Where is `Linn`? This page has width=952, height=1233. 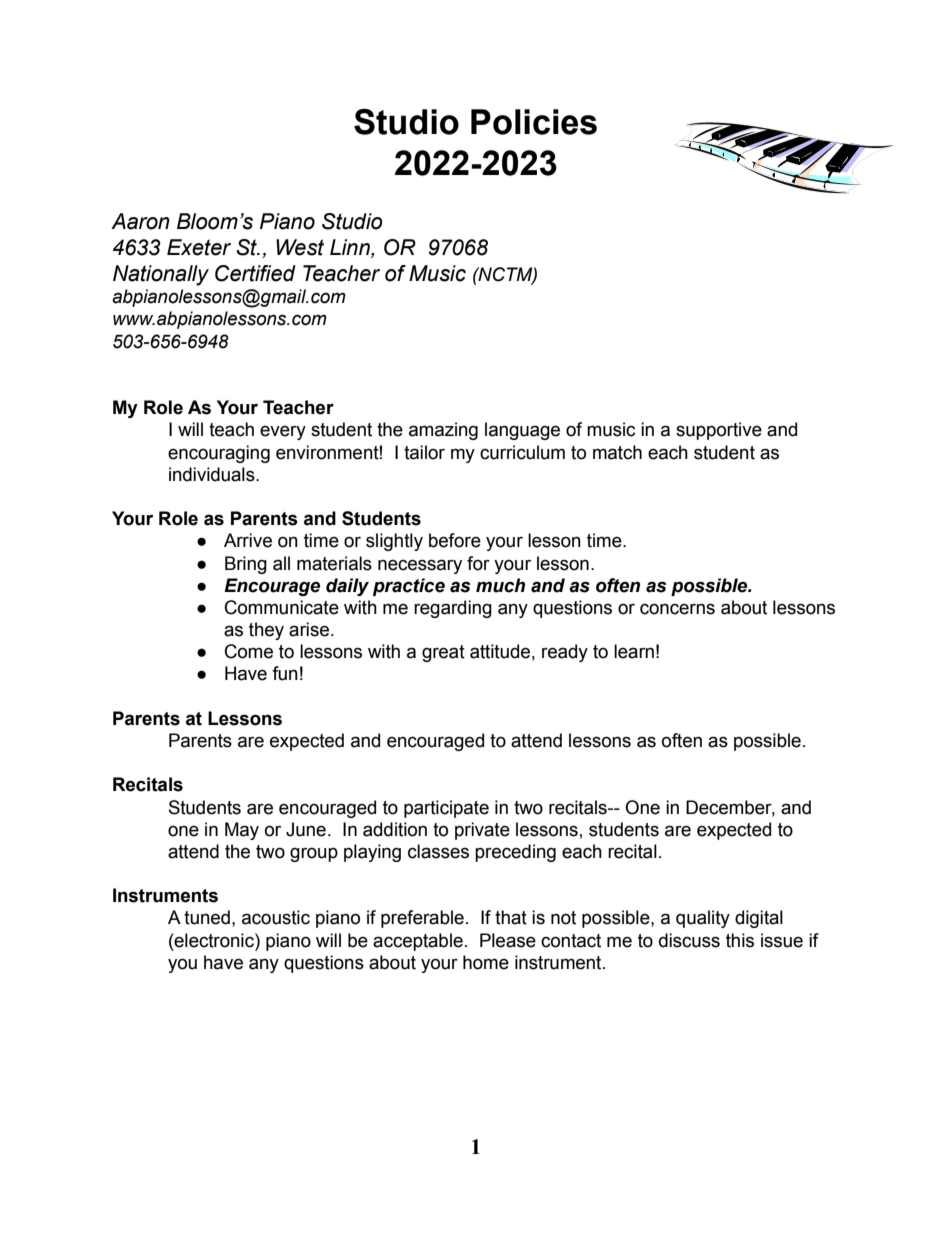
Linn is located at coordinates (351, 247).
